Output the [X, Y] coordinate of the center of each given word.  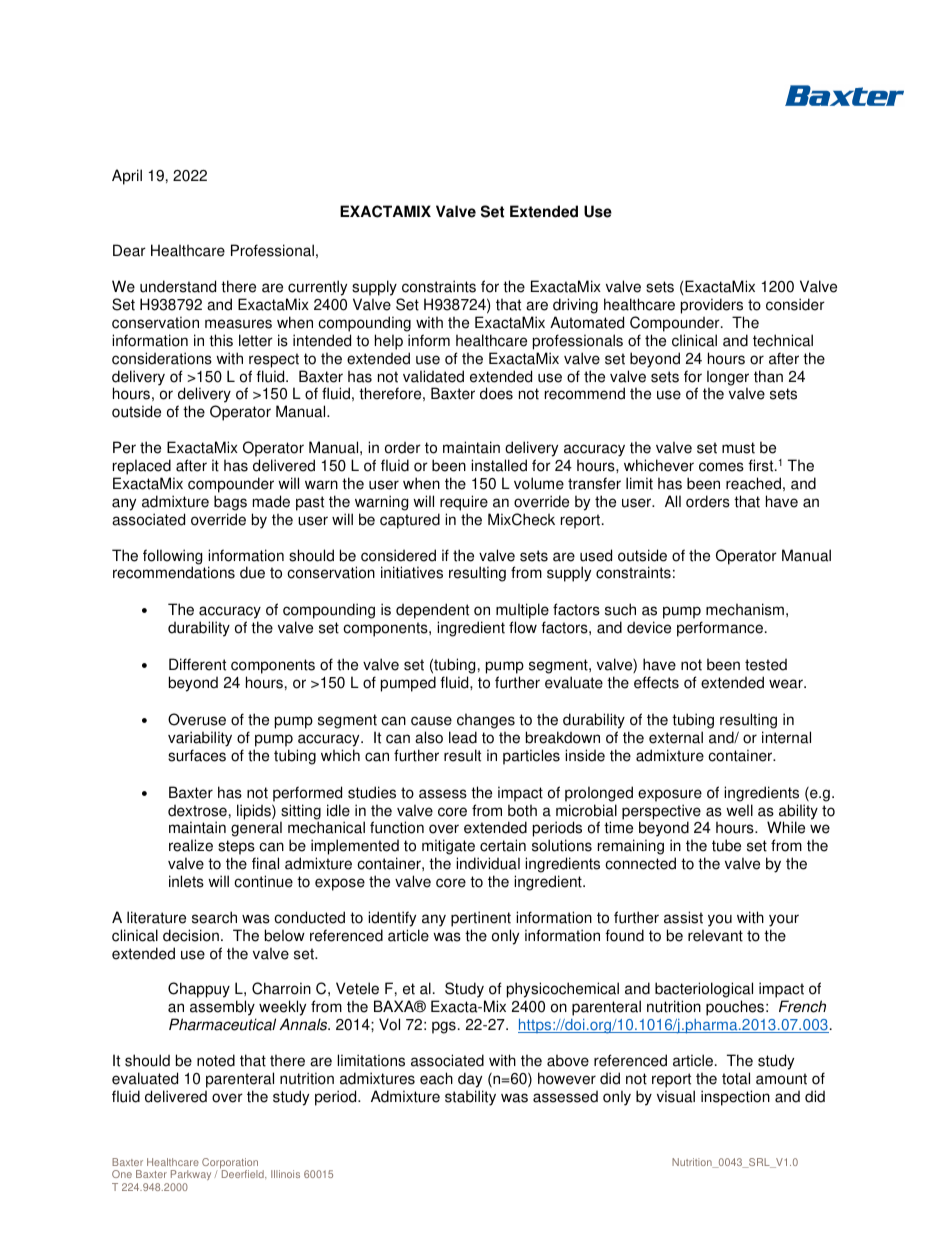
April [127, 177]
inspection [735, 1098]
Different [197, 664]
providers [712, 306]
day [470, 1080]
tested [766, 664]
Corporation [230, 1164]
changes [486, 721]
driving [575, 306]
